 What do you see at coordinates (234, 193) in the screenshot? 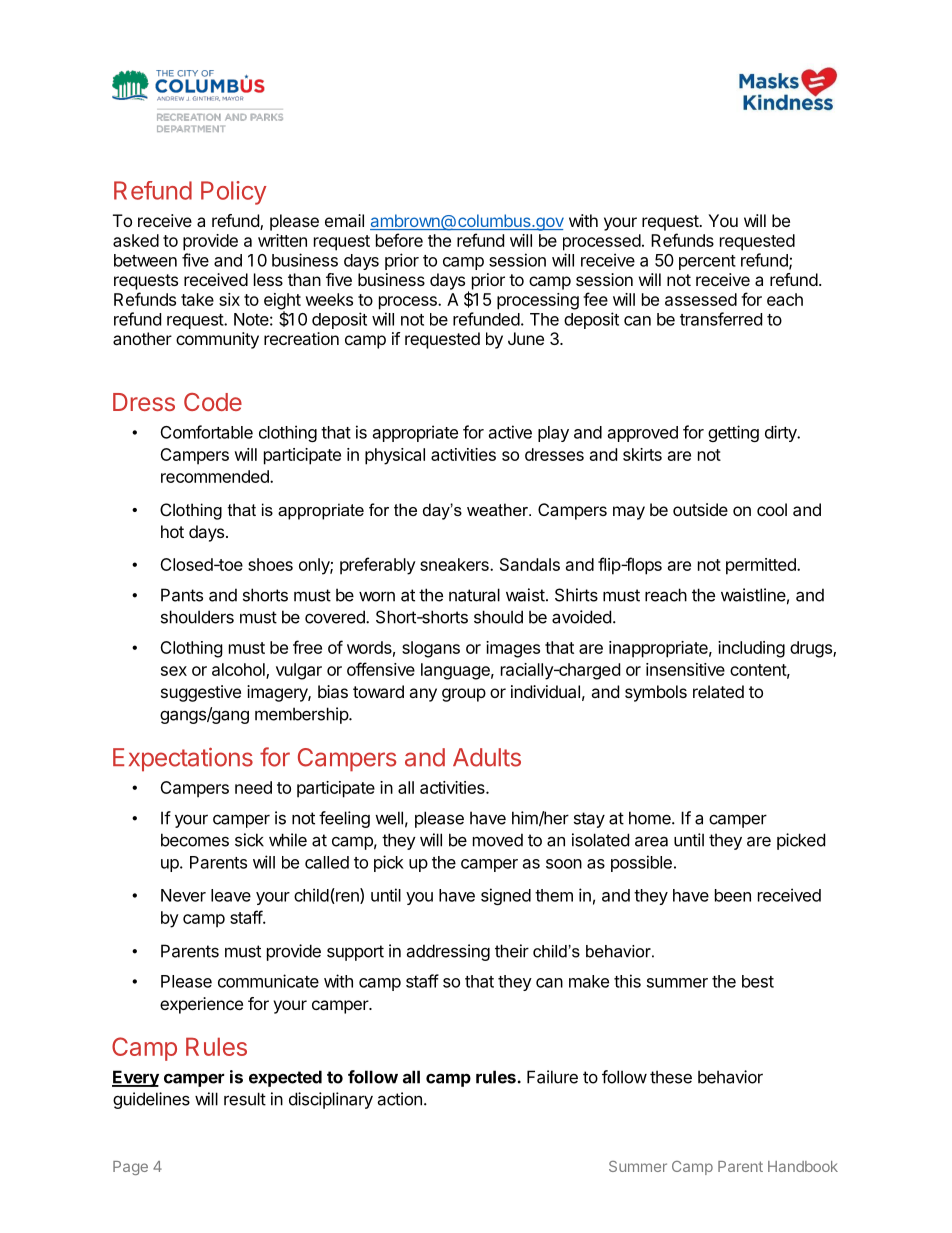
I see `Policy` at bounding box center [234, 193].
